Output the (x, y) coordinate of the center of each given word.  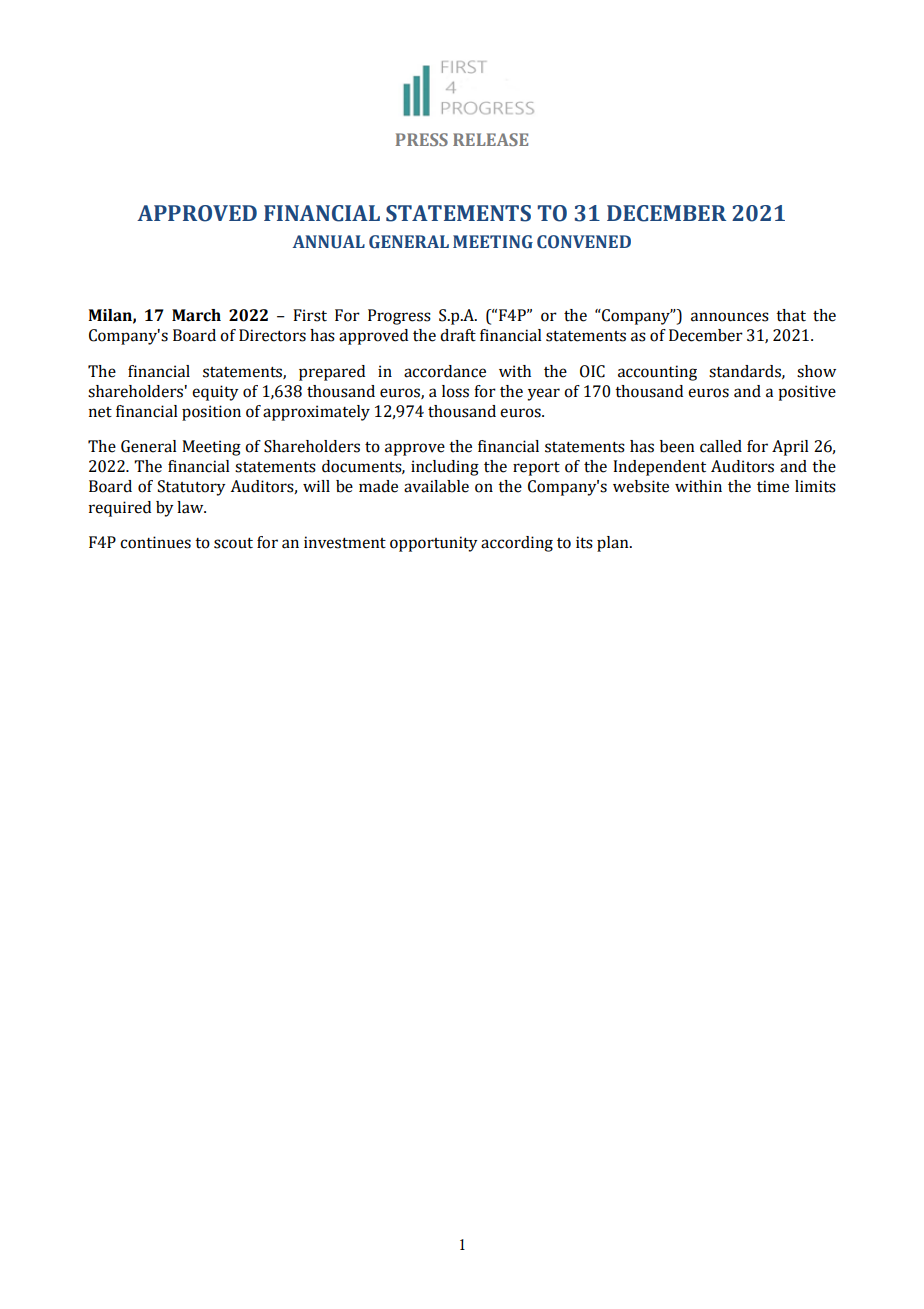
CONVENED (584, 242)
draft (458, 335)
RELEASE (490, 139)
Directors (272, 335)
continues (155, 542)
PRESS (422, 139)
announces (730, 317)
